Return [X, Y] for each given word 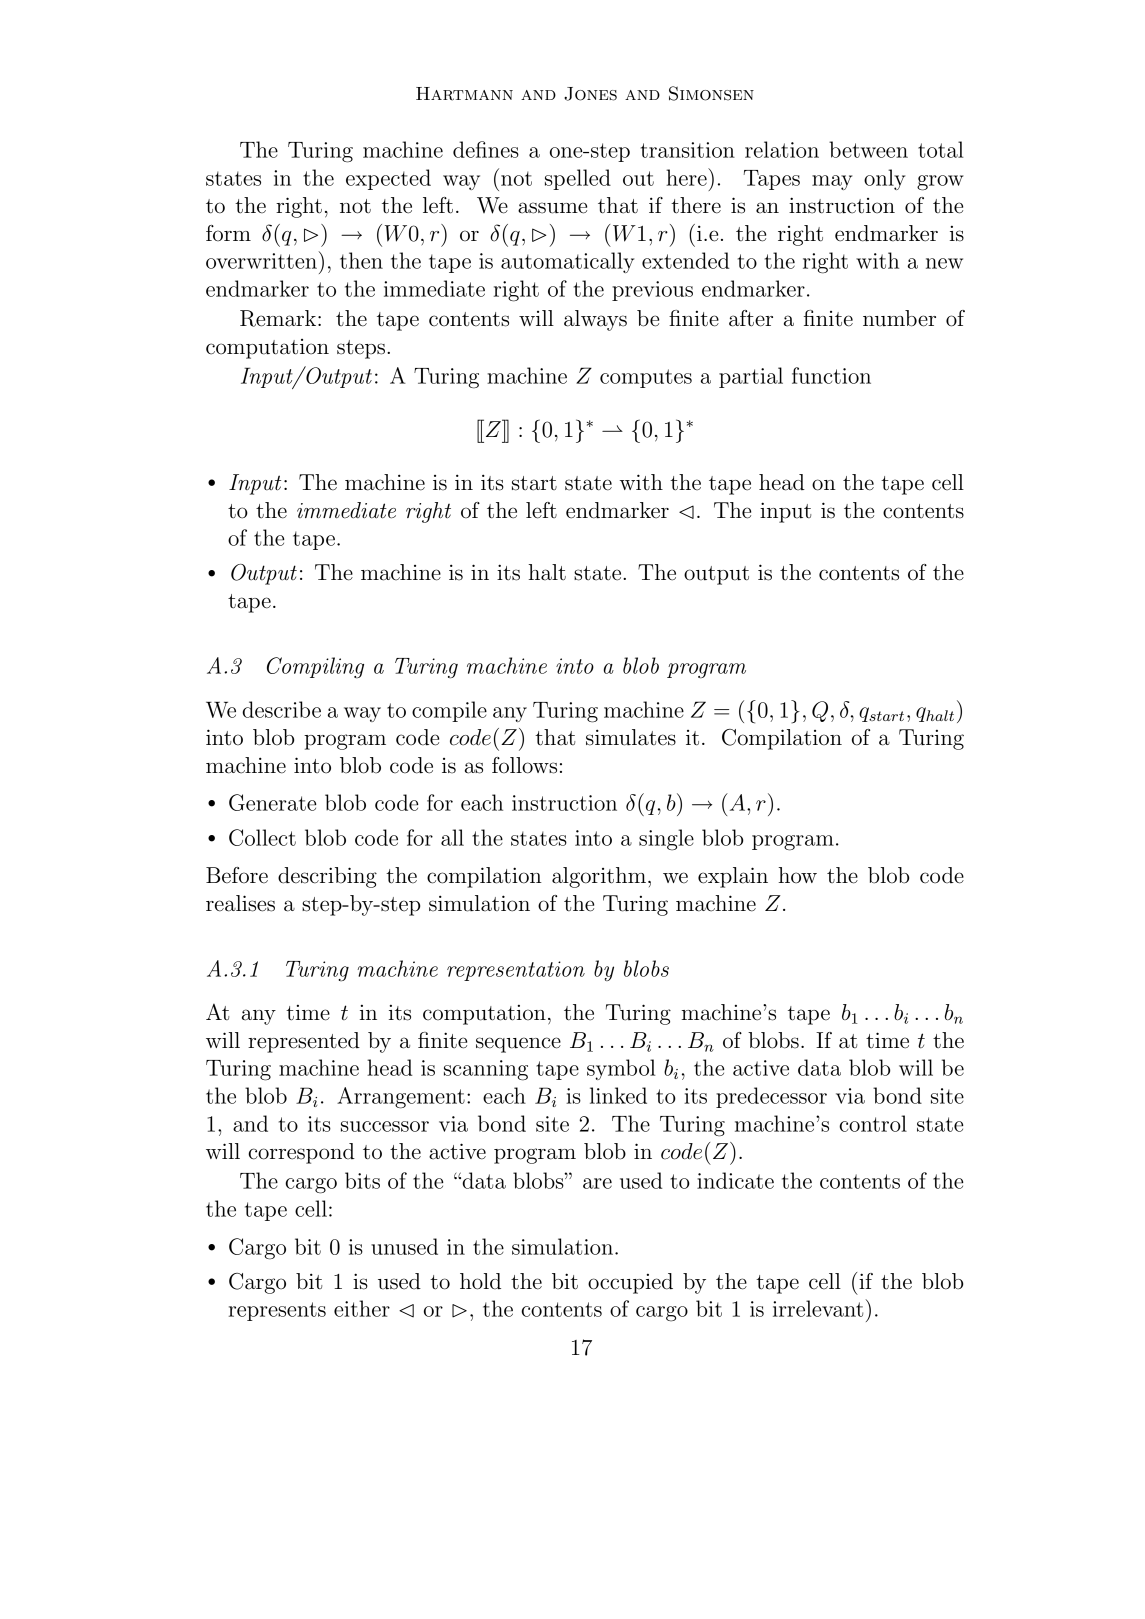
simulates [631, 737]
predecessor [771, 1097]
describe [281, 709]
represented [304, 1042]
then [361, 260]
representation [516, 971]
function [831, 375]
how [797, 875]
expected [388, 179]
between [868, 149]
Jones [590, 94]
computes [646, 378]
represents [277, 1311]
